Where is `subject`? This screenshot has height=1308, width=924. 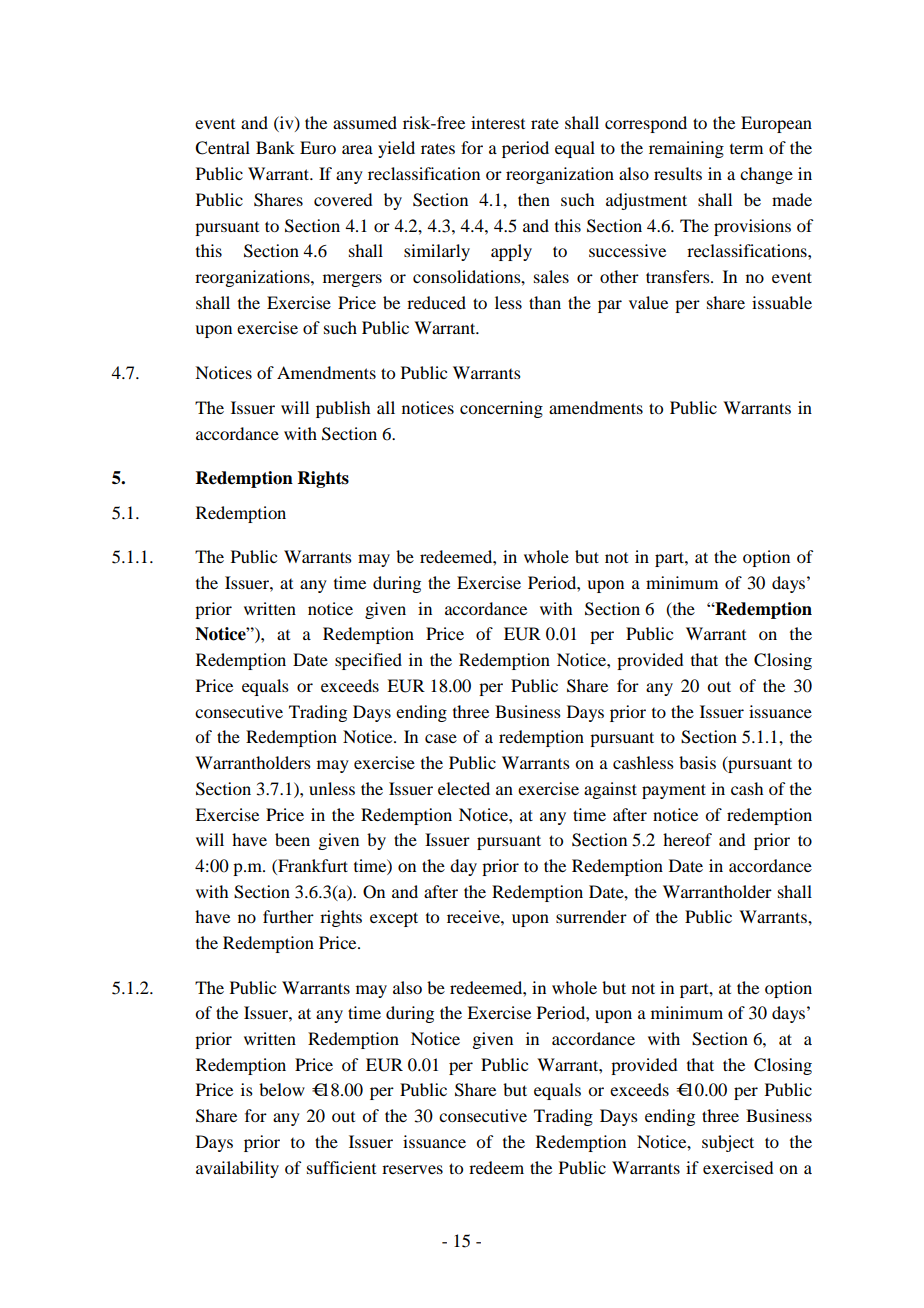 subject is located at coordinates (728, 1143).
